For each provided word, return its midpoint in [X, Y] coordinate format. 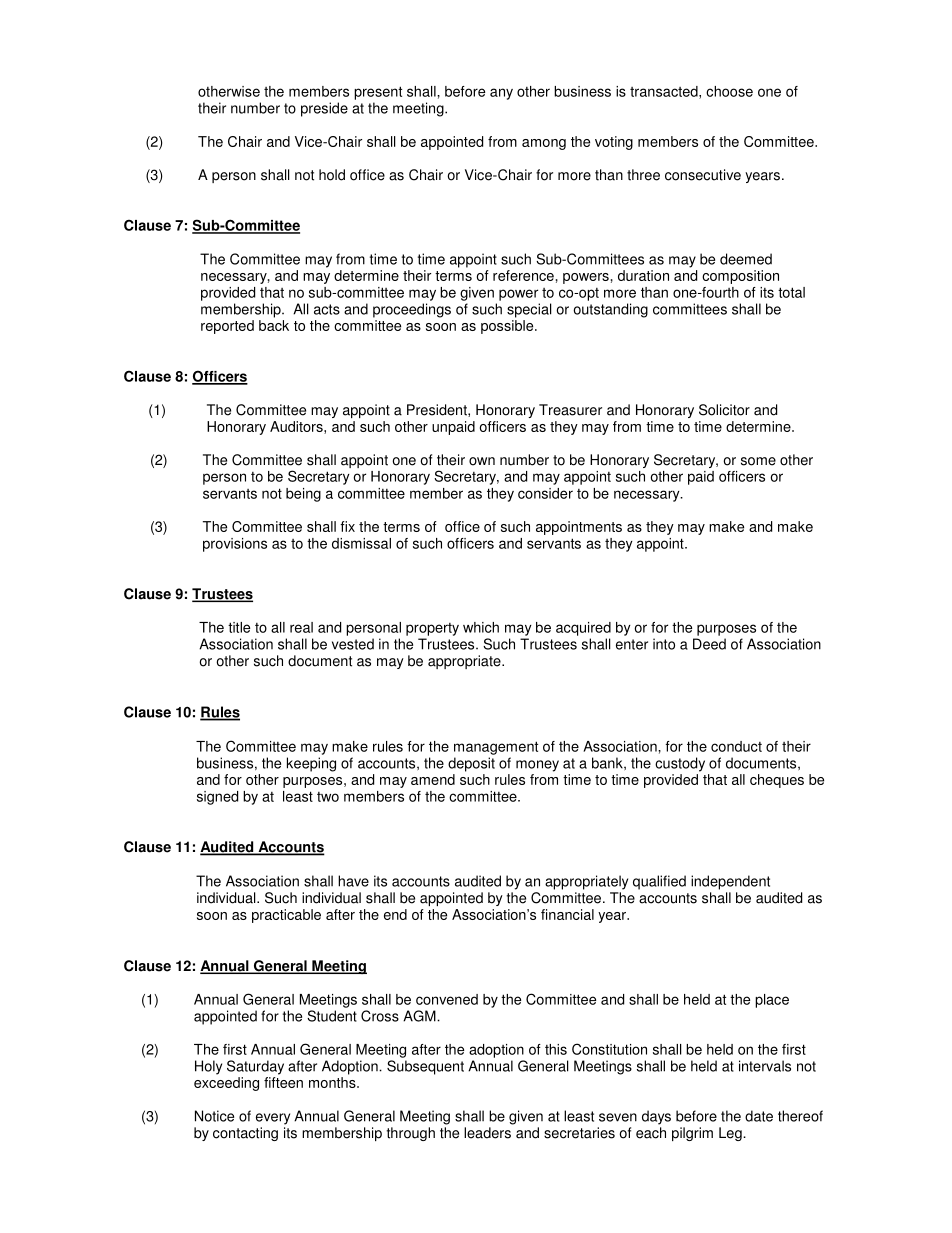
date [759, 1116]
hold [332, 175]
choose [729, 91]
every [273, 1119]
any [501, 94]
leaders [487, 1133]
